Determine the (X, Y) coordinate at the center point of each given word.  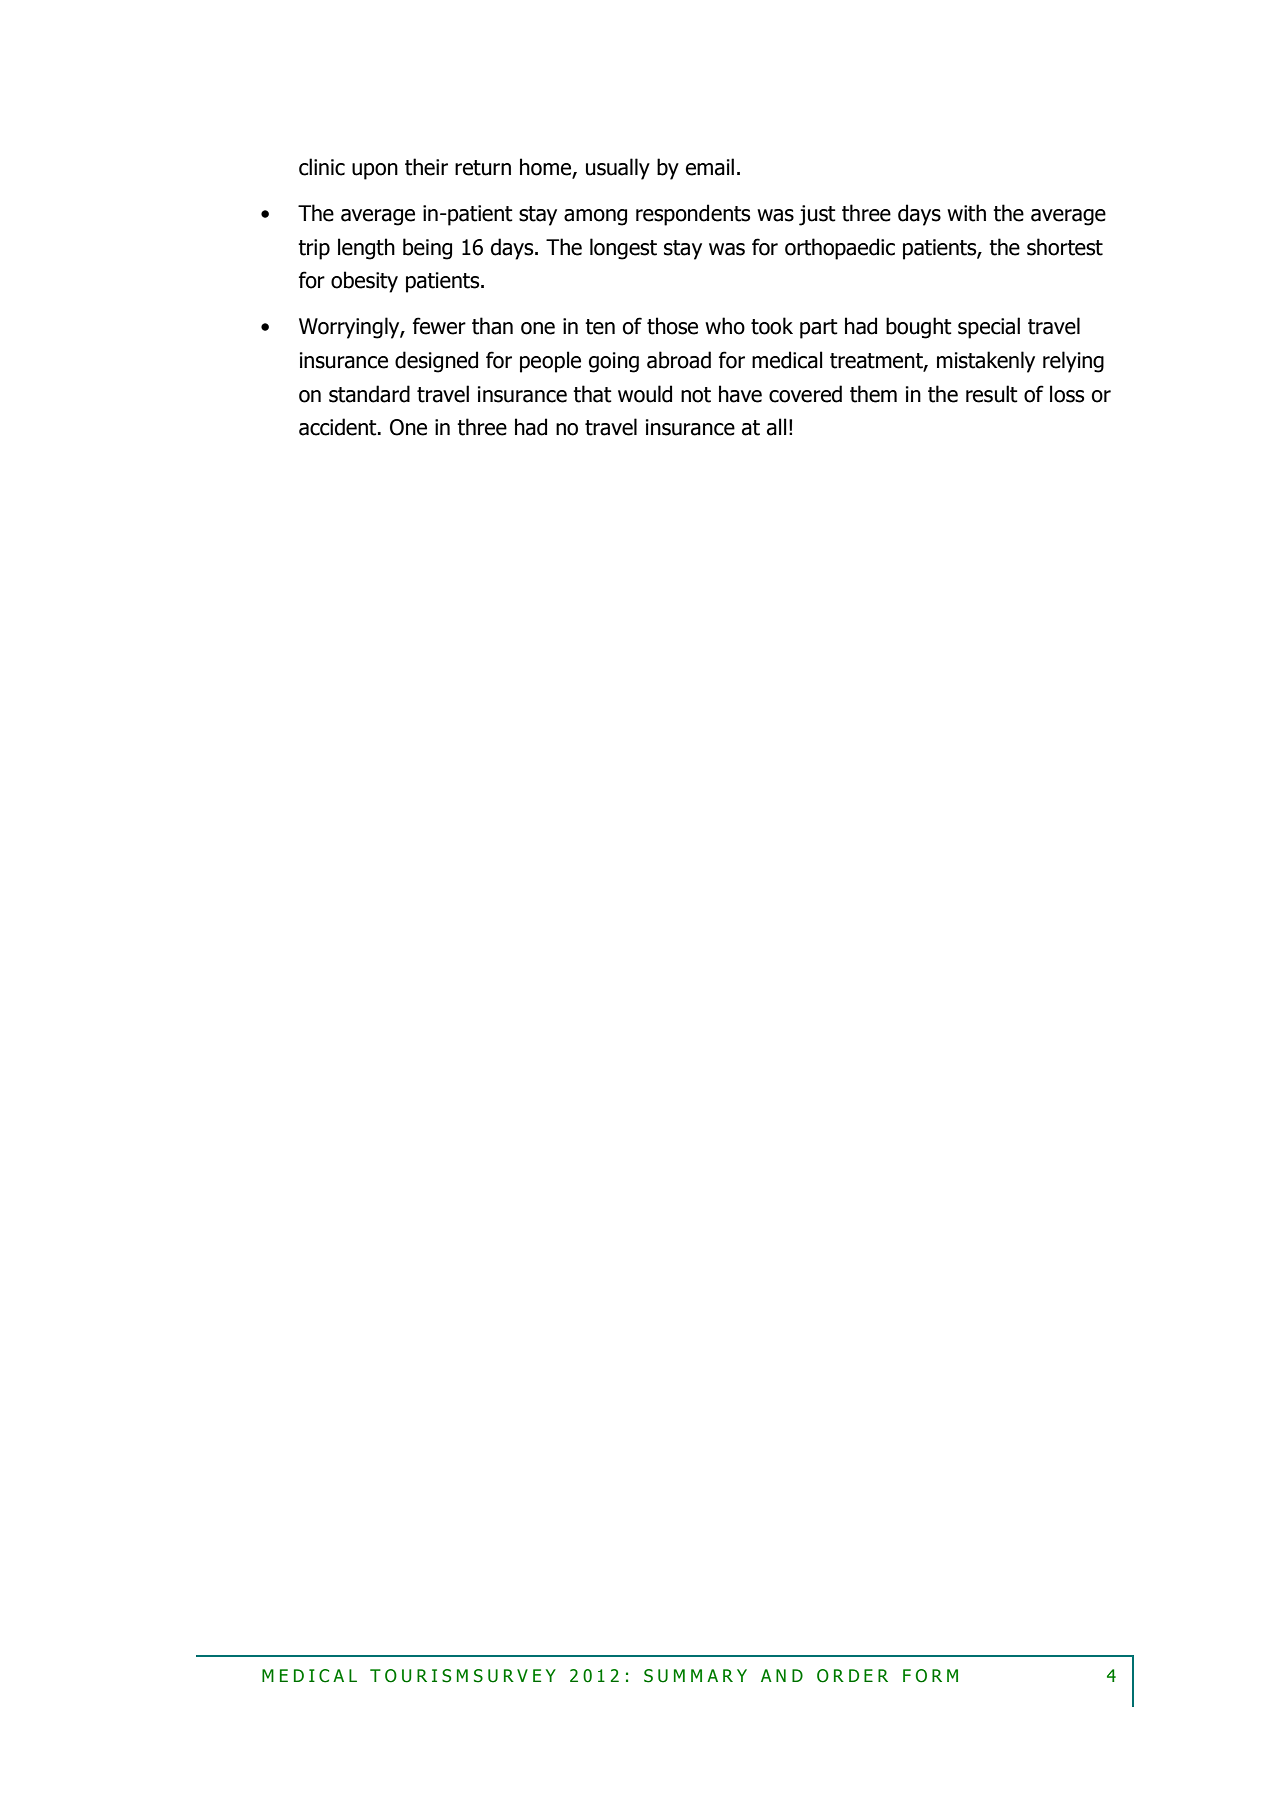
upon (375, 171)
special (989, 328)
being (427, 249)
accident (339, 427)
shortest (1065, 247)
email (710, 167)
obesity (364, 282)
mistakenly (986, 362)
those (672, 326)
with (966, 213)
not (696, 395)
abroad (679, 360)
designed (436, 362)
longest (623, 249)
